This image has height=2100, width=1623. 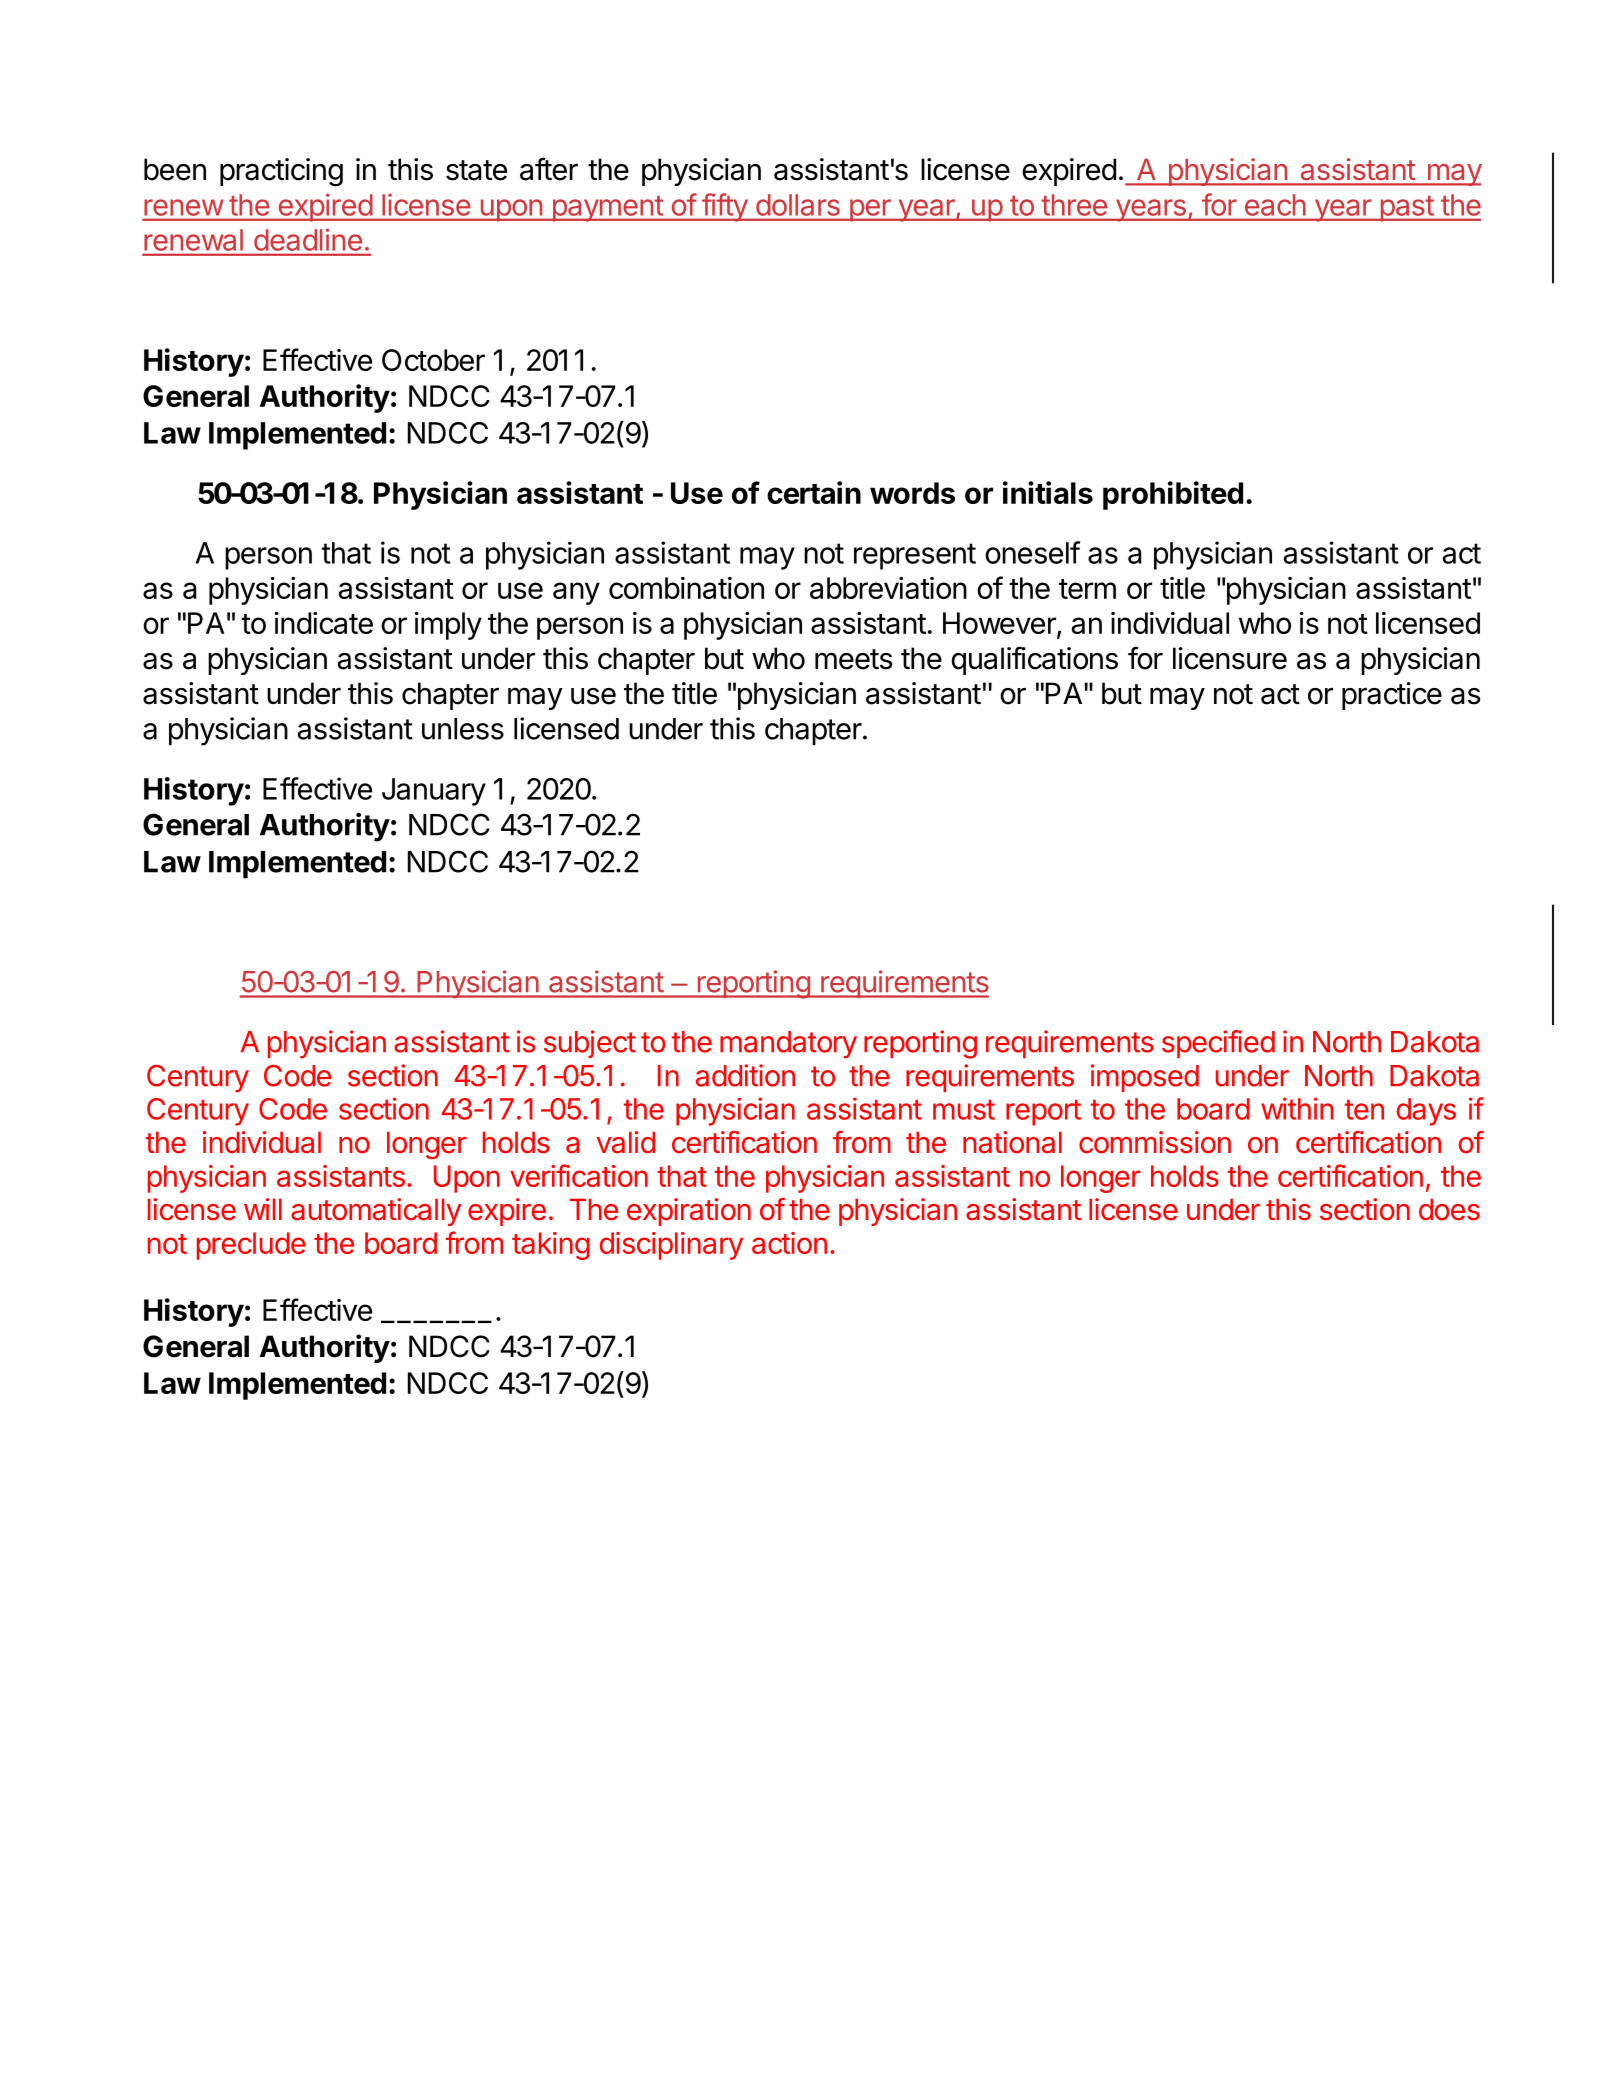 I want to click on each, so click(x=1275, y=205).
